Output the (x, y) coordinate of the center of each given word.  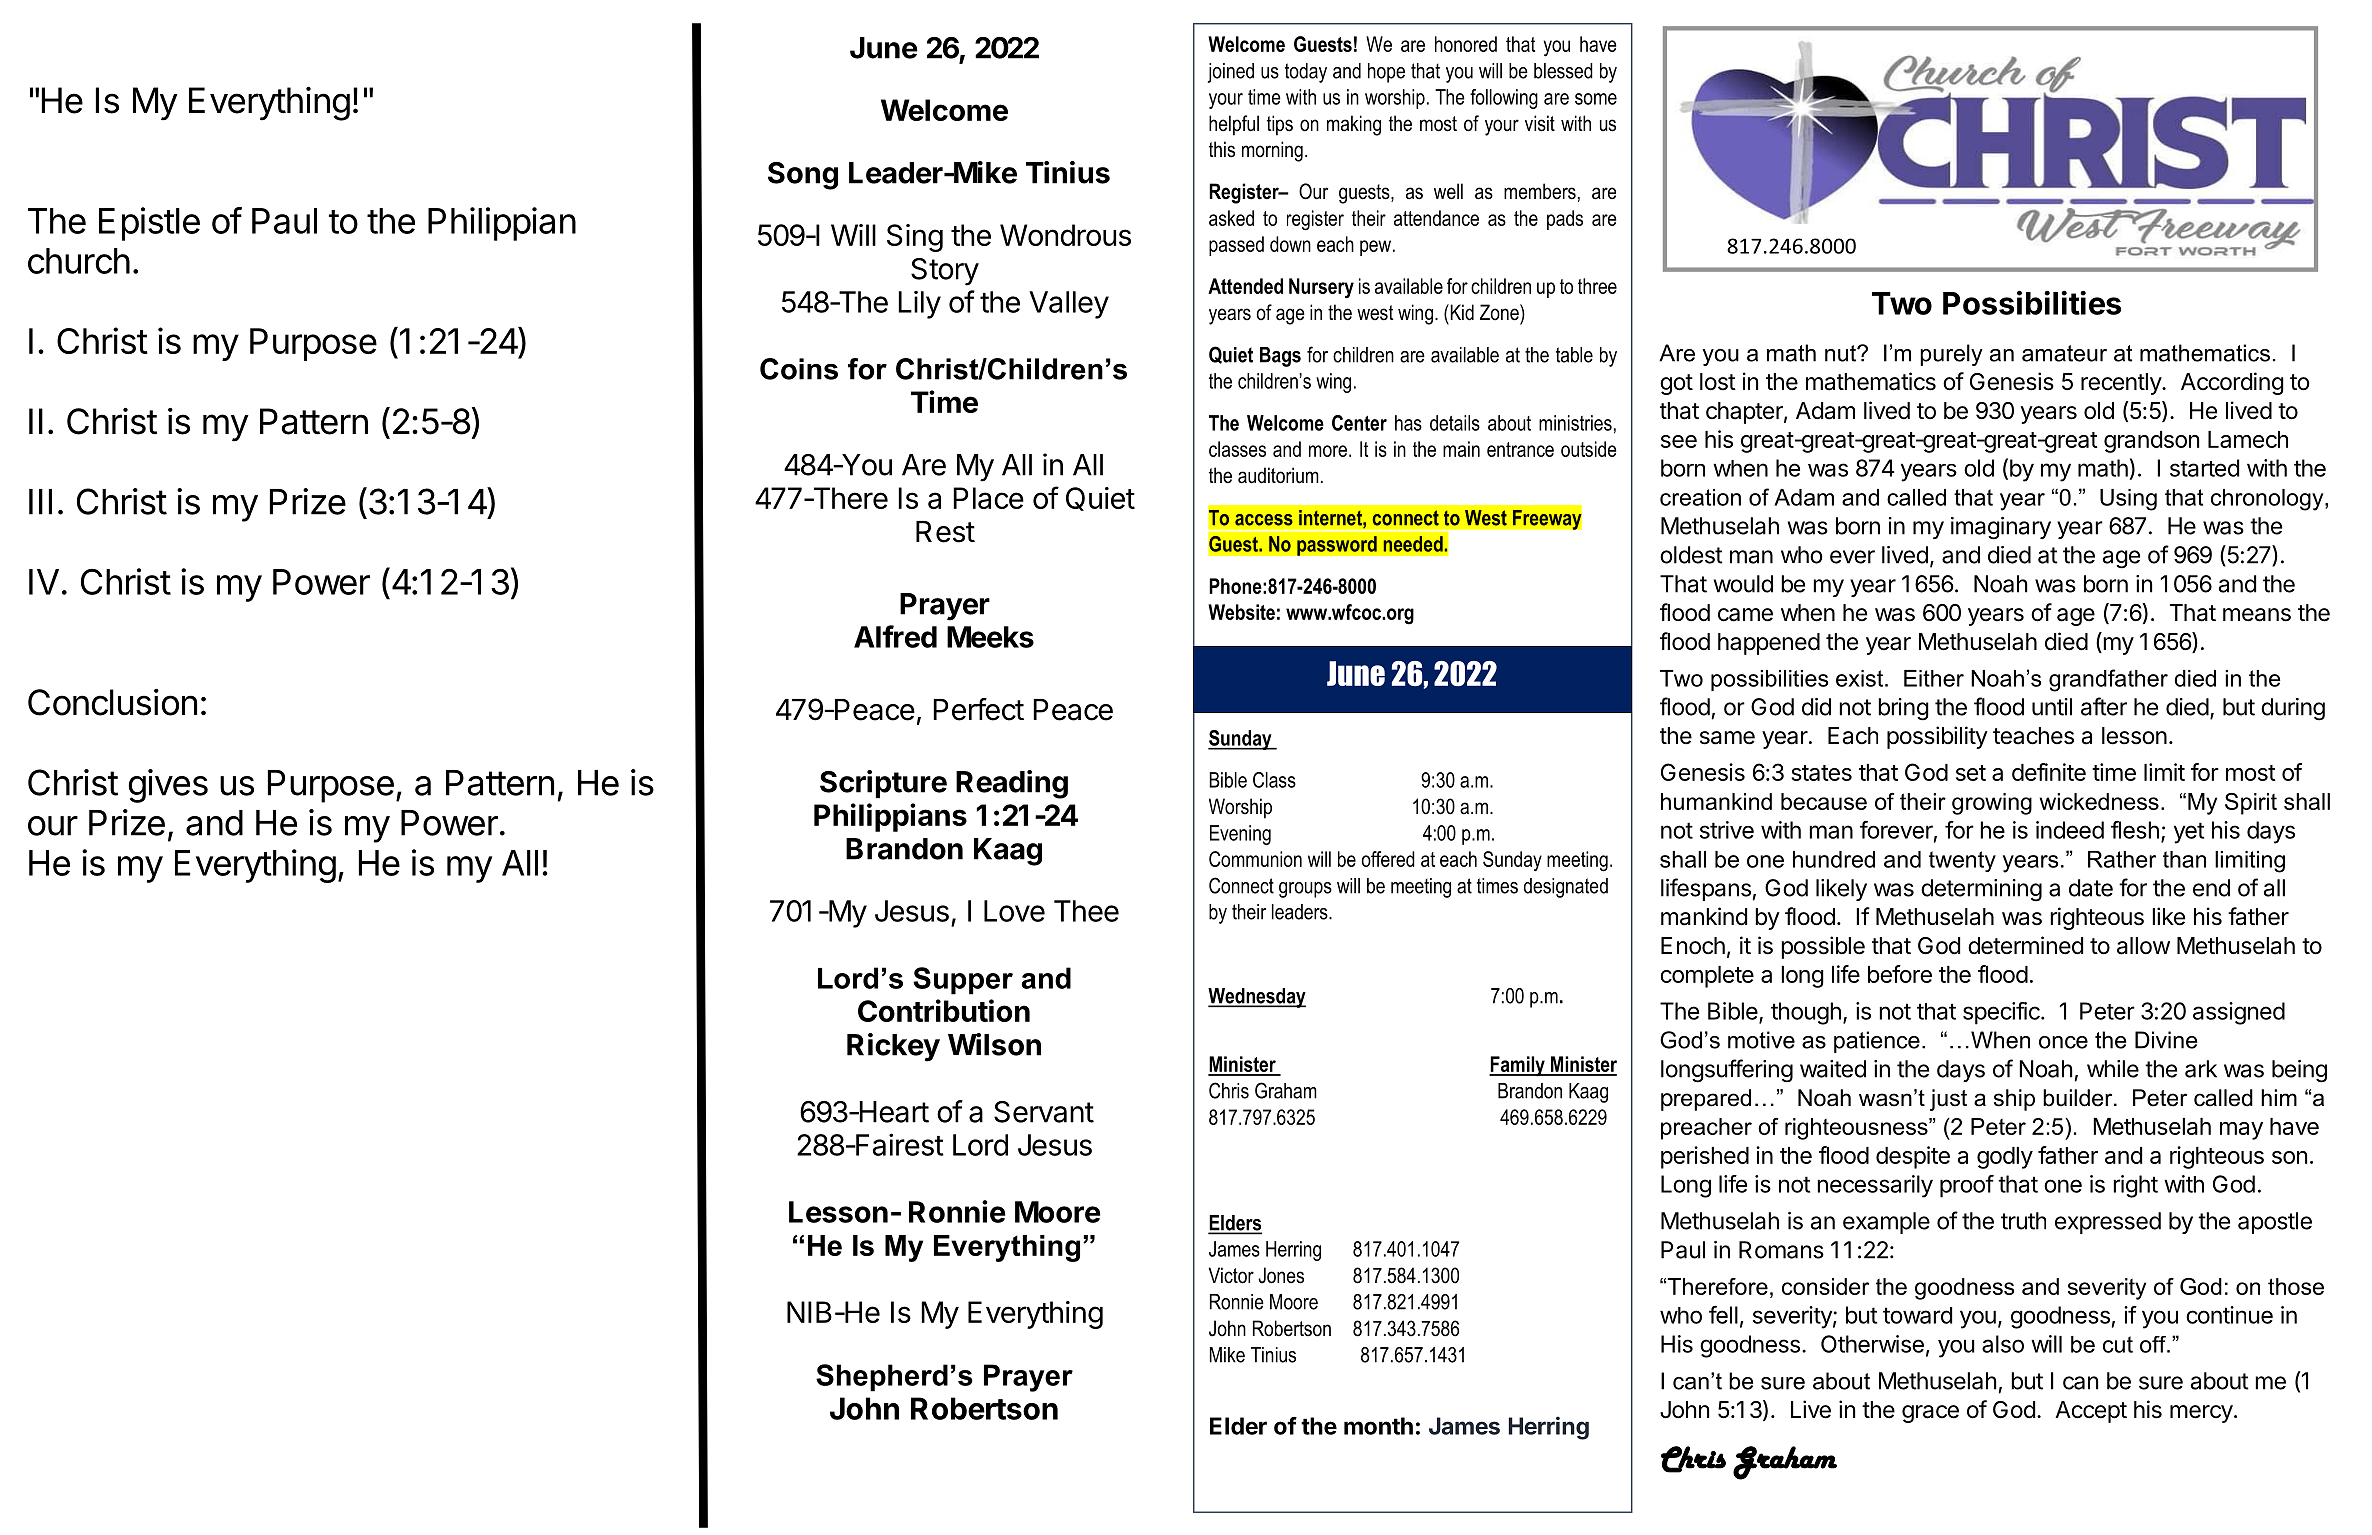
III (40, 502)
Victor (1231, 1275)
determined (2025, 945)
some (1596, 99)
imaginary (2001, 528)
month (1378, 1426)
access (1264, 520)
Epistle (149, 224)
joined (1231, 73)
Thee (1086, 911)
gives (168, 786)
